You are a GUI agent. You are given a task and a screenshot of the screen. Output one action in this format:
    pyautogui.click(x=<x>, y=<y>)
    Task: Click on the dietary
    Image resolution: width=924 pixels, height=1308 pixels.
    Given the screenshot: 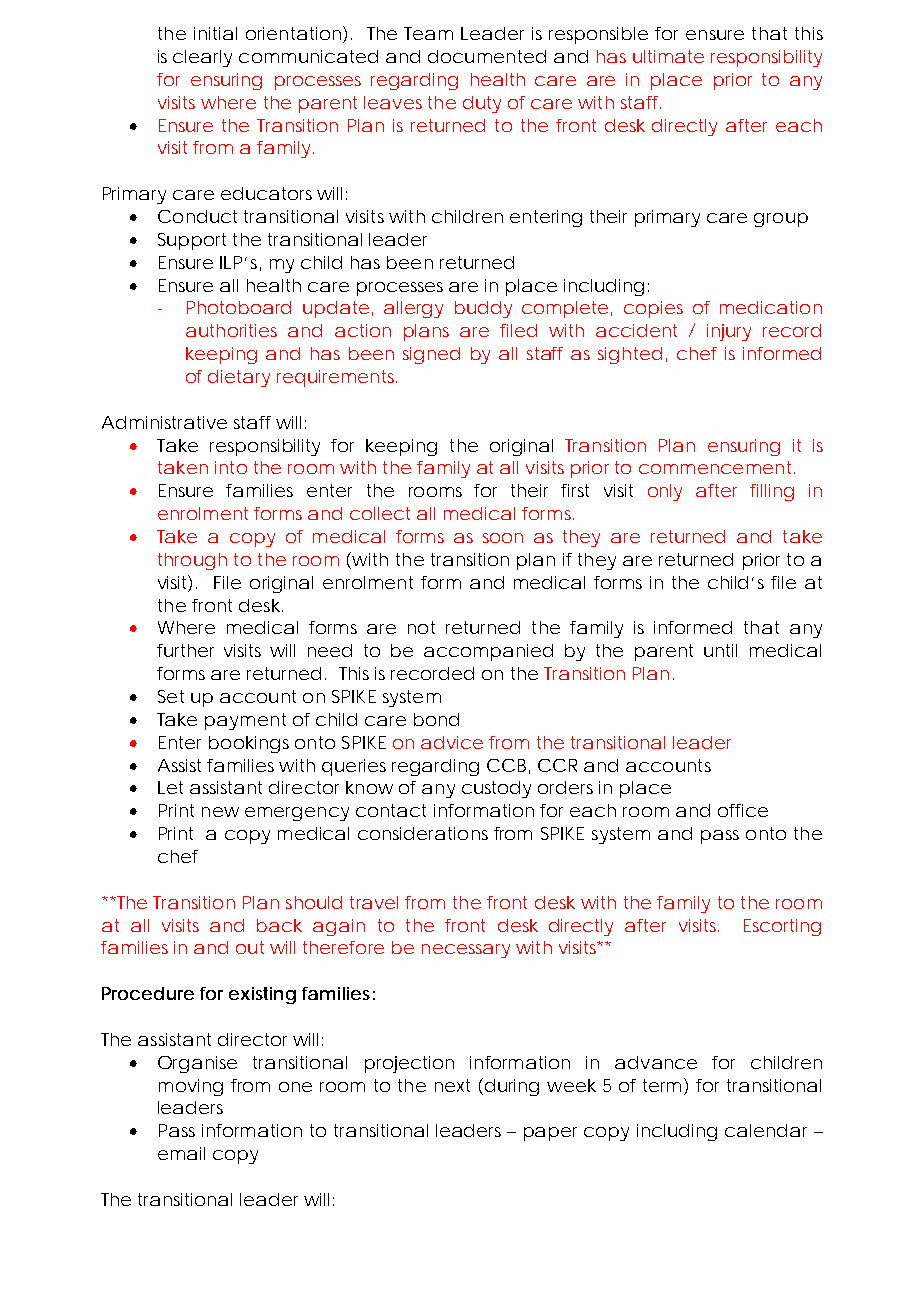 What is the action you would take?
    pyautogui.click(x=239, y=378)
